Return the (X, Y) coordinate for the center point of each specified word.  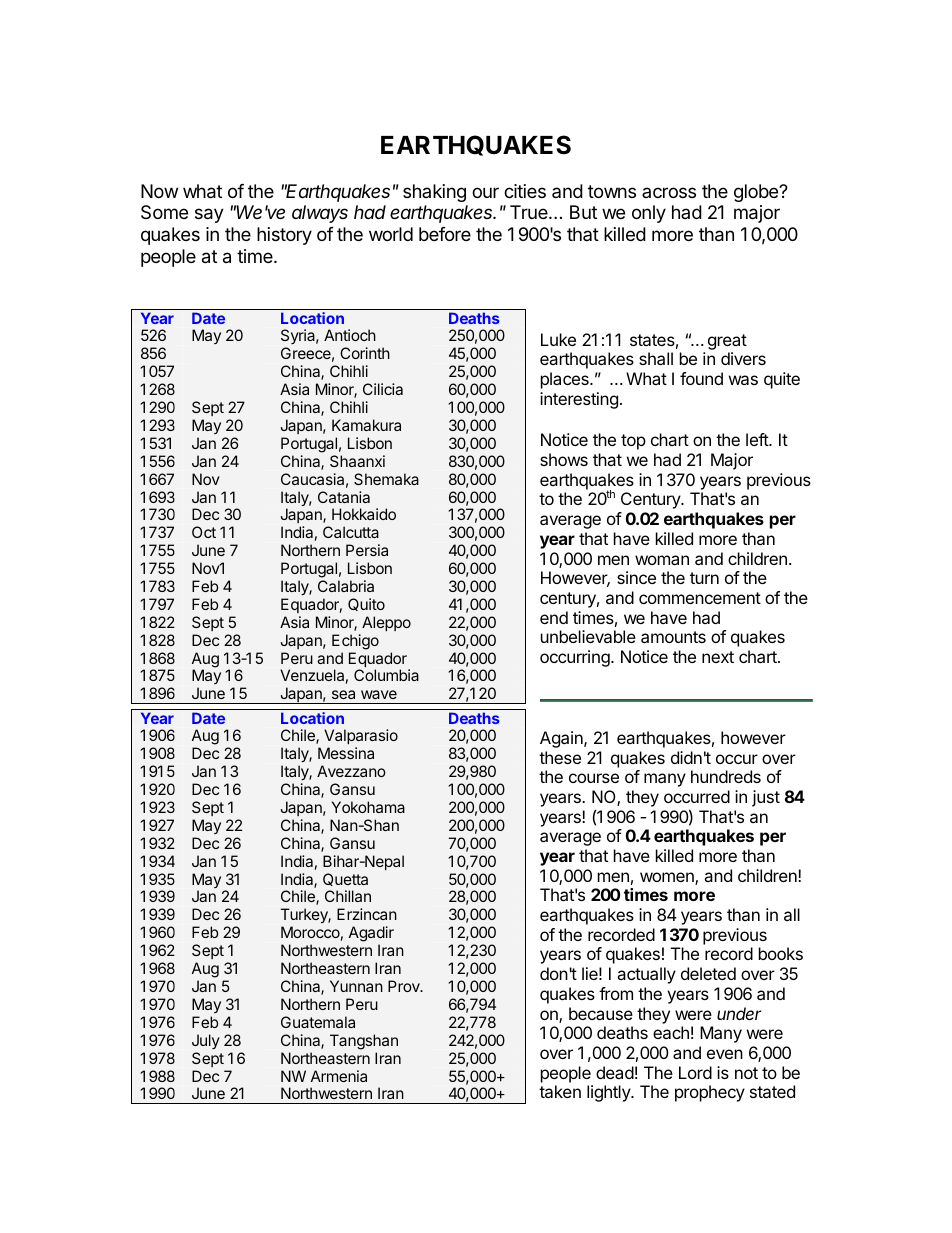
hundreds (726, 776)
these (560, 757)
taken (560, 1091)
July (206, 1041)
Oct (204, 532)
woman (662, 560)
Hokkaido (364, 514)
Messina (346, 753)
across (669, 192)
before (445, 234)
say (209, 215)
